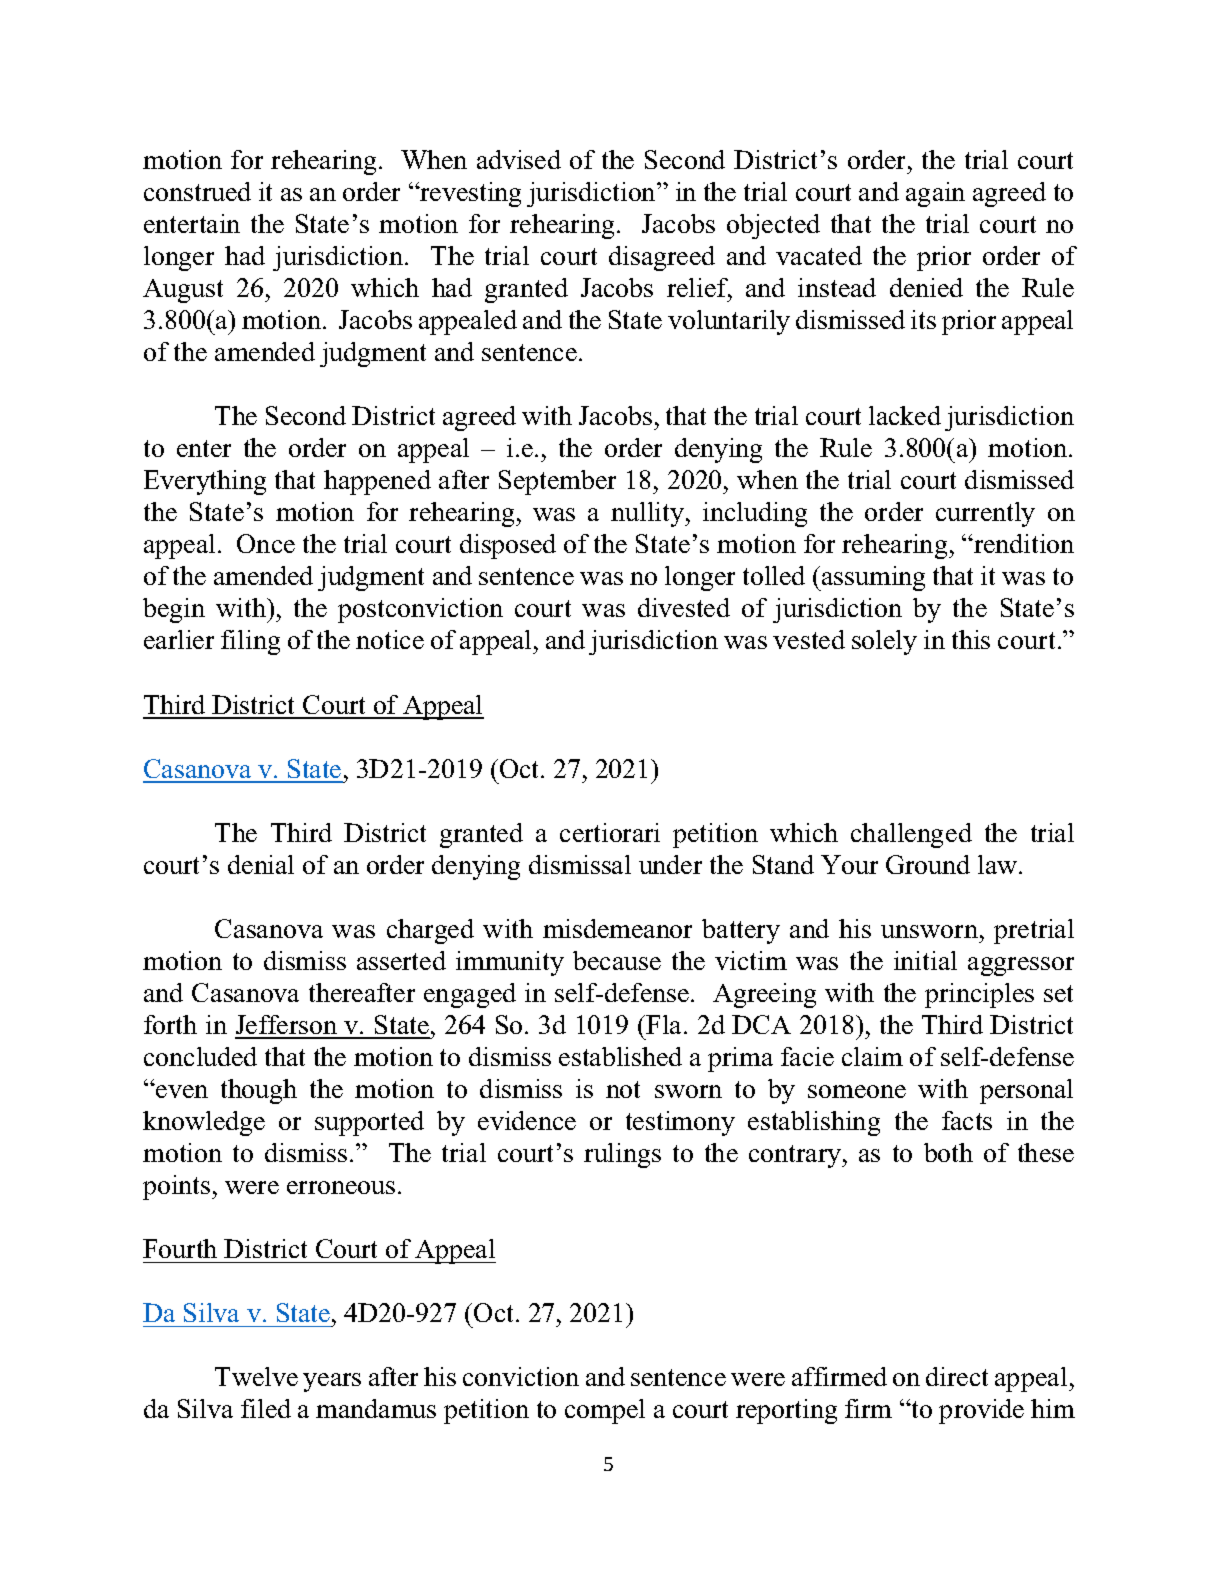 This screenshot has height=1576, width=1218. Describe the element at coordinates (911, 835) in the screenshot. I see `challenged` at that location.
